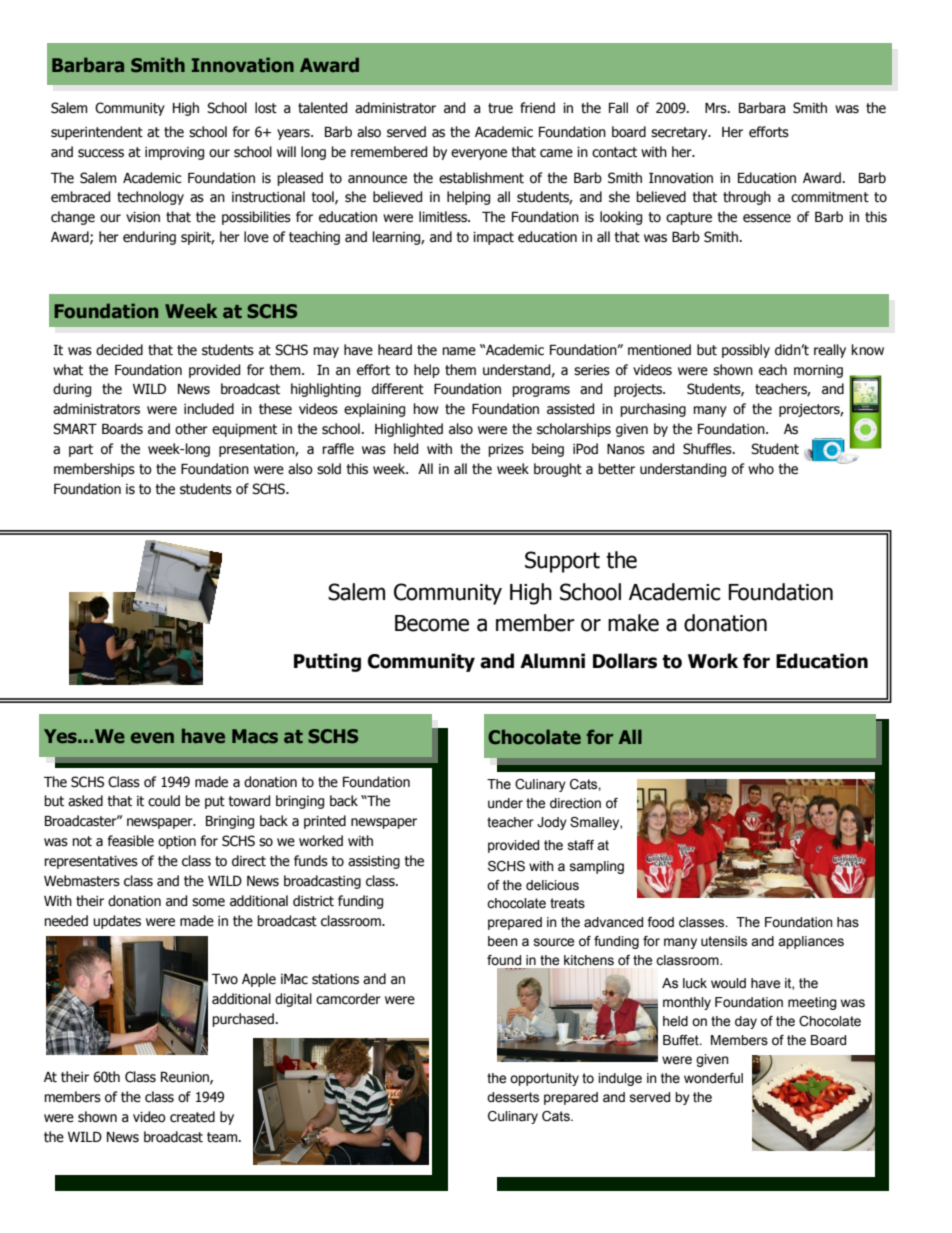 This image has height=1233, width=952. I want to click on Mrs, so click(717, 108).
